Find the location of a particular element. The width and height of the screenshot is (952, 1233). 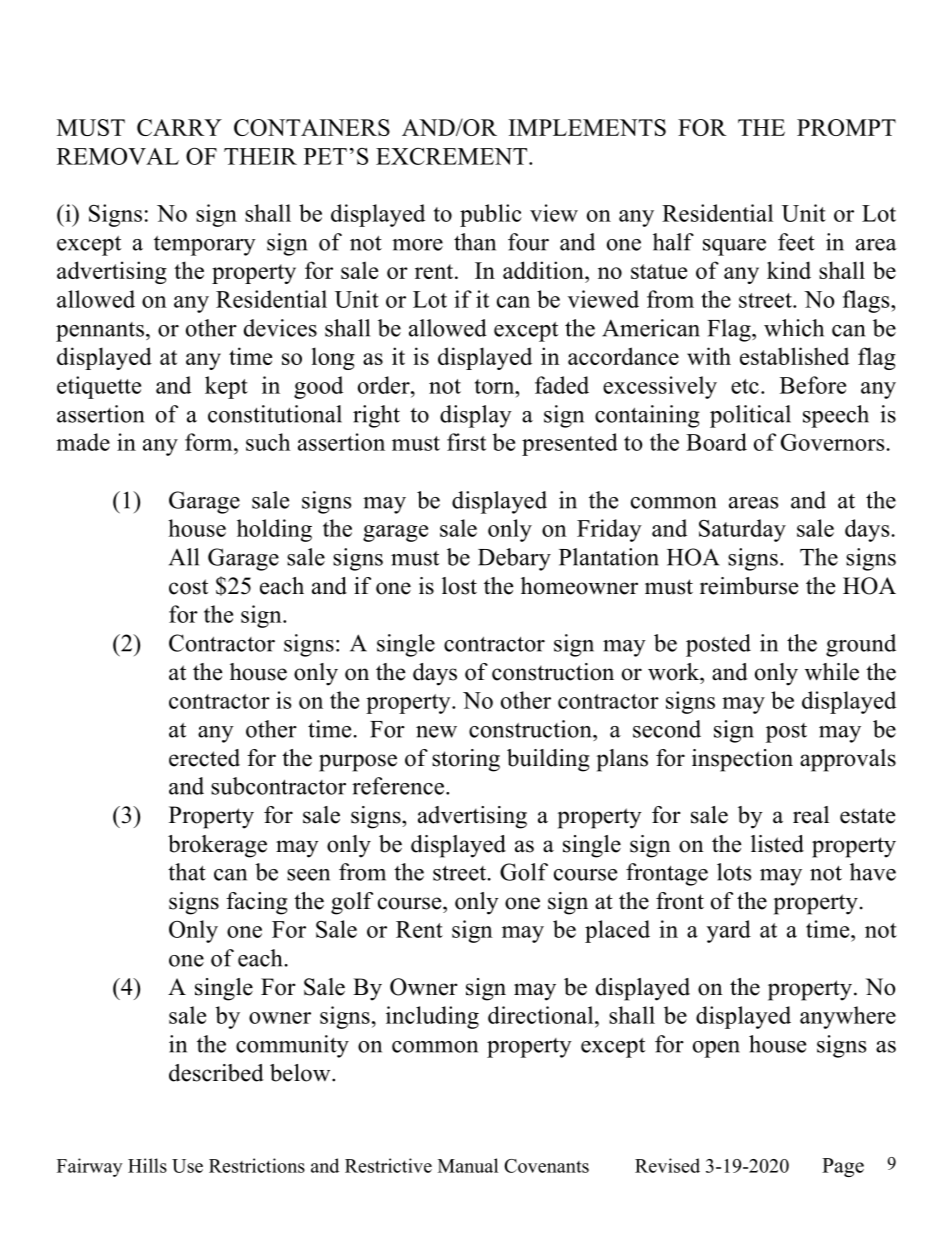

real is located at coordinates (811, 815).
